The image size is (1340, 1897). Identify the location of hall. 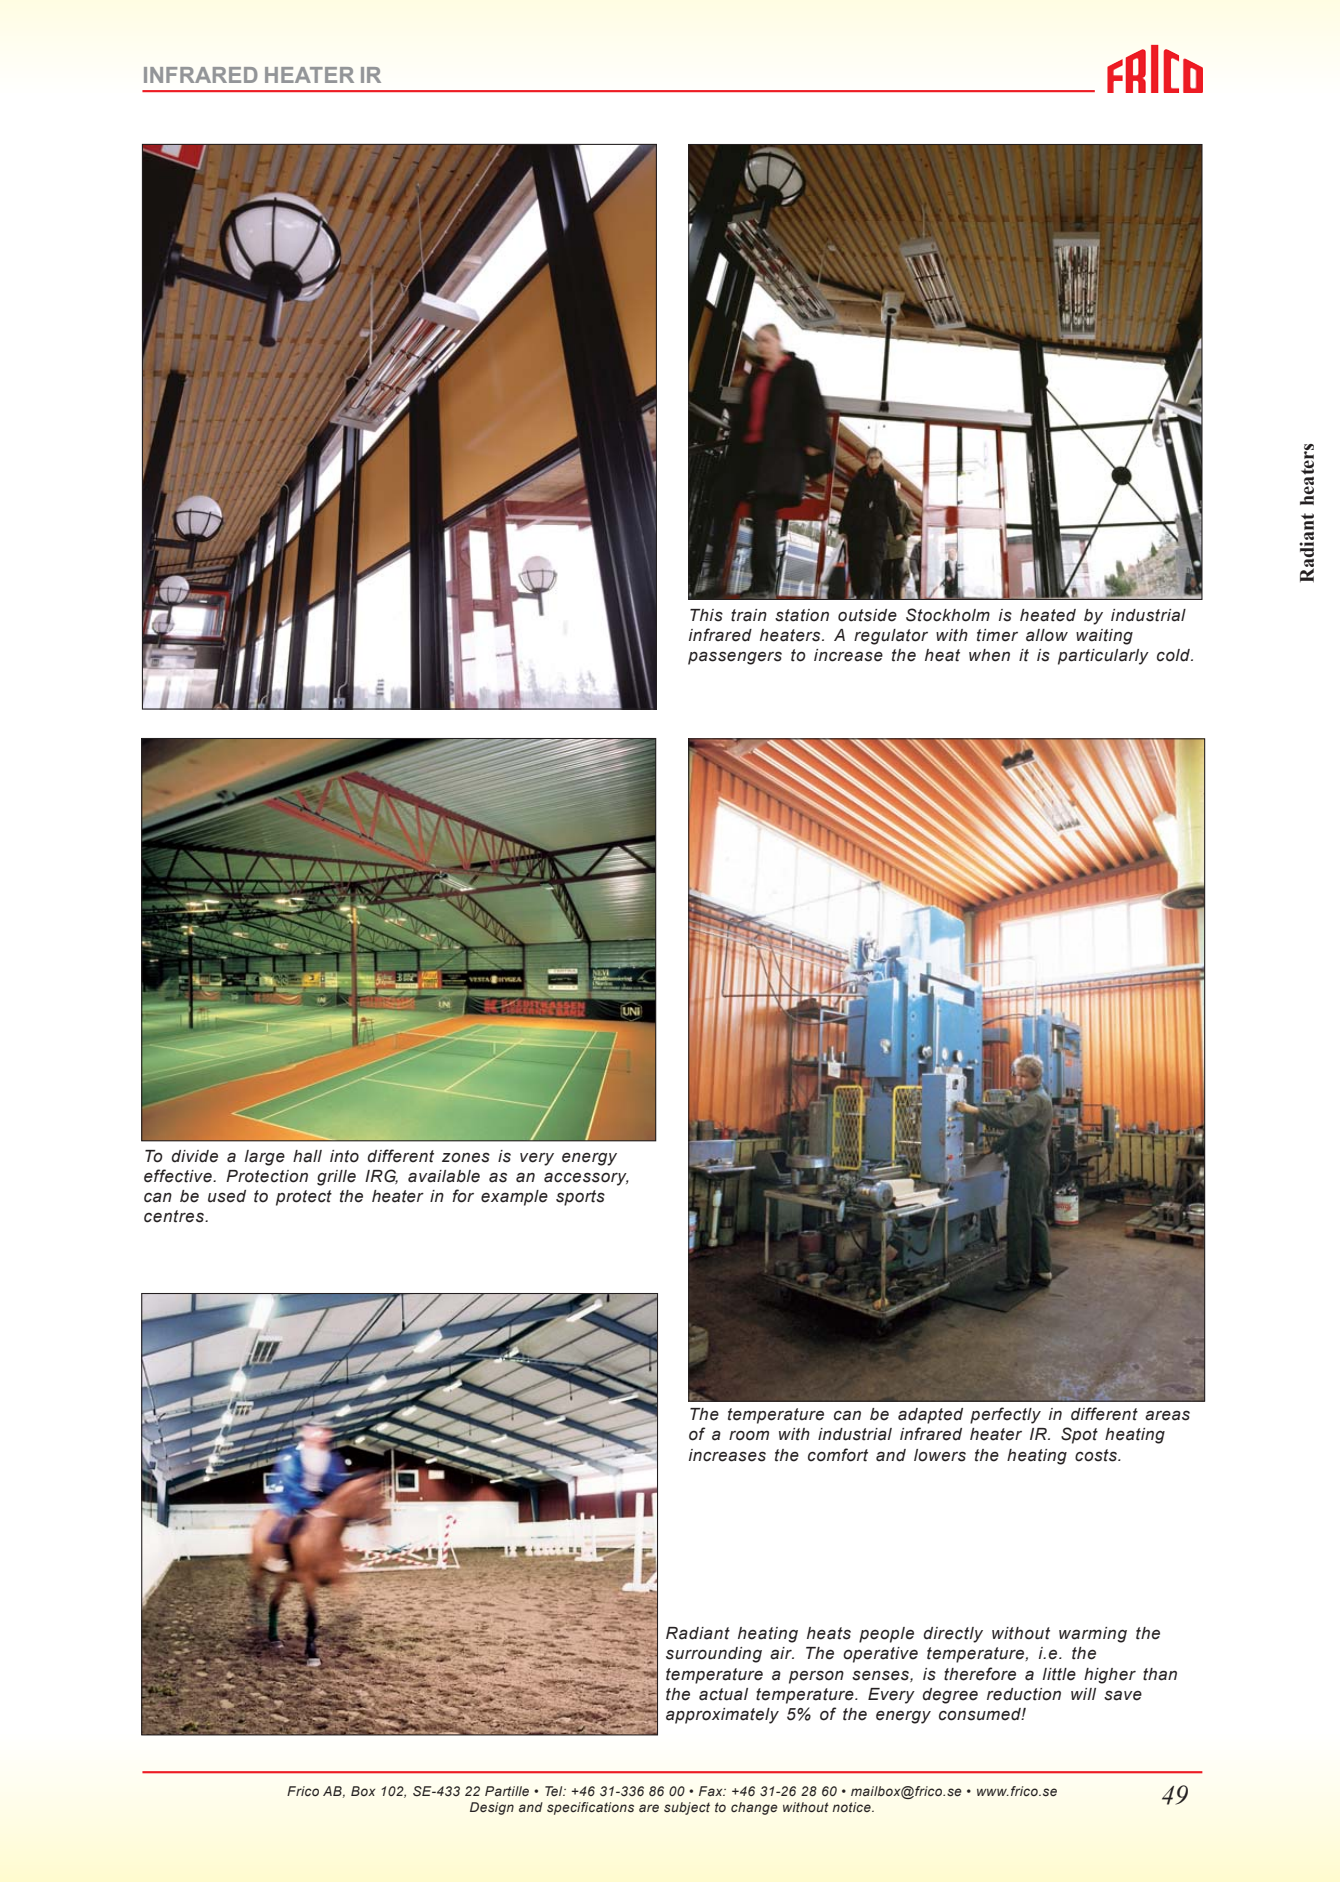
(307, 1156).
